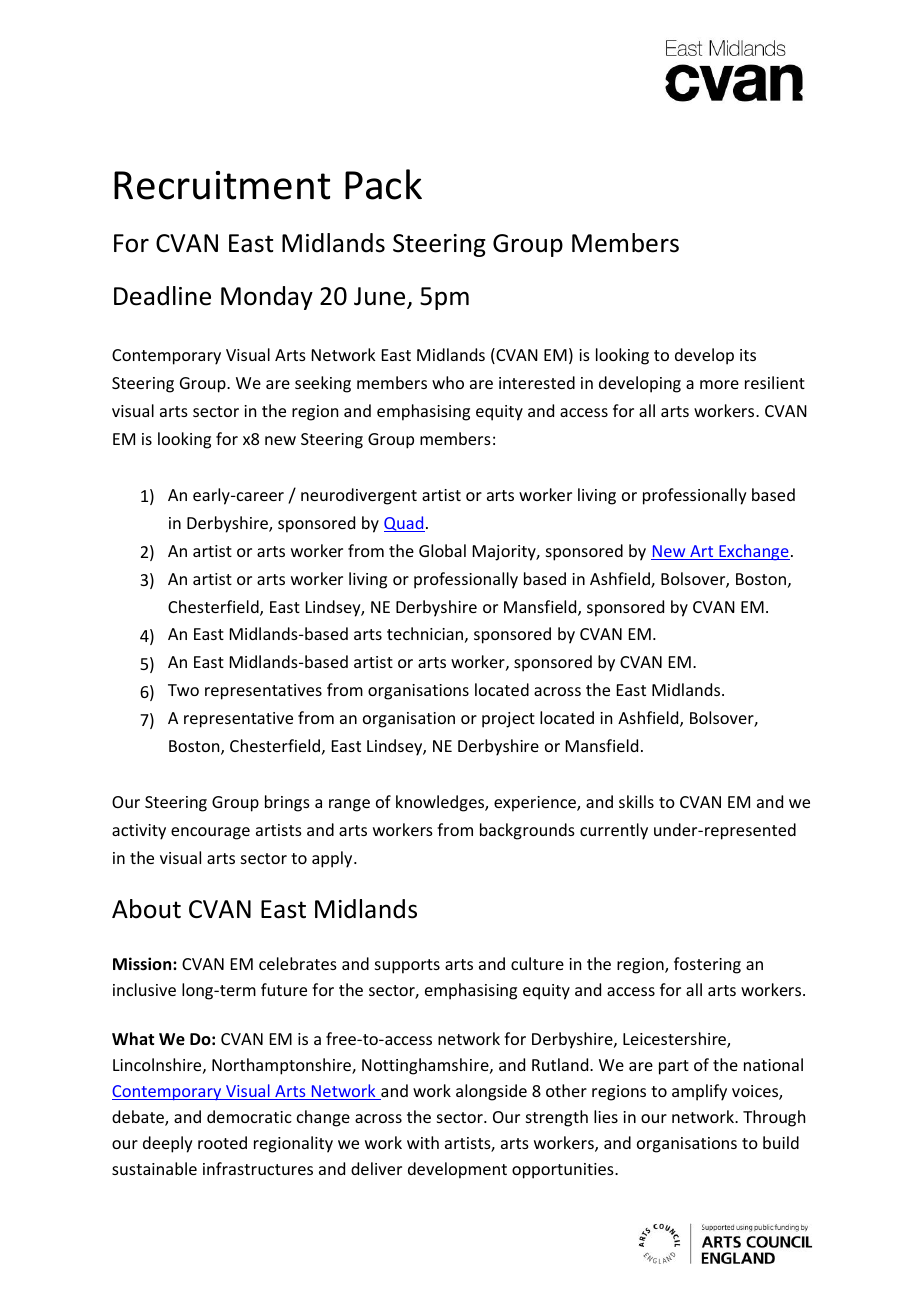  What do you see at coordinates (636, 801) in the image?
I see `skills` at bounding box center [636, 801].
